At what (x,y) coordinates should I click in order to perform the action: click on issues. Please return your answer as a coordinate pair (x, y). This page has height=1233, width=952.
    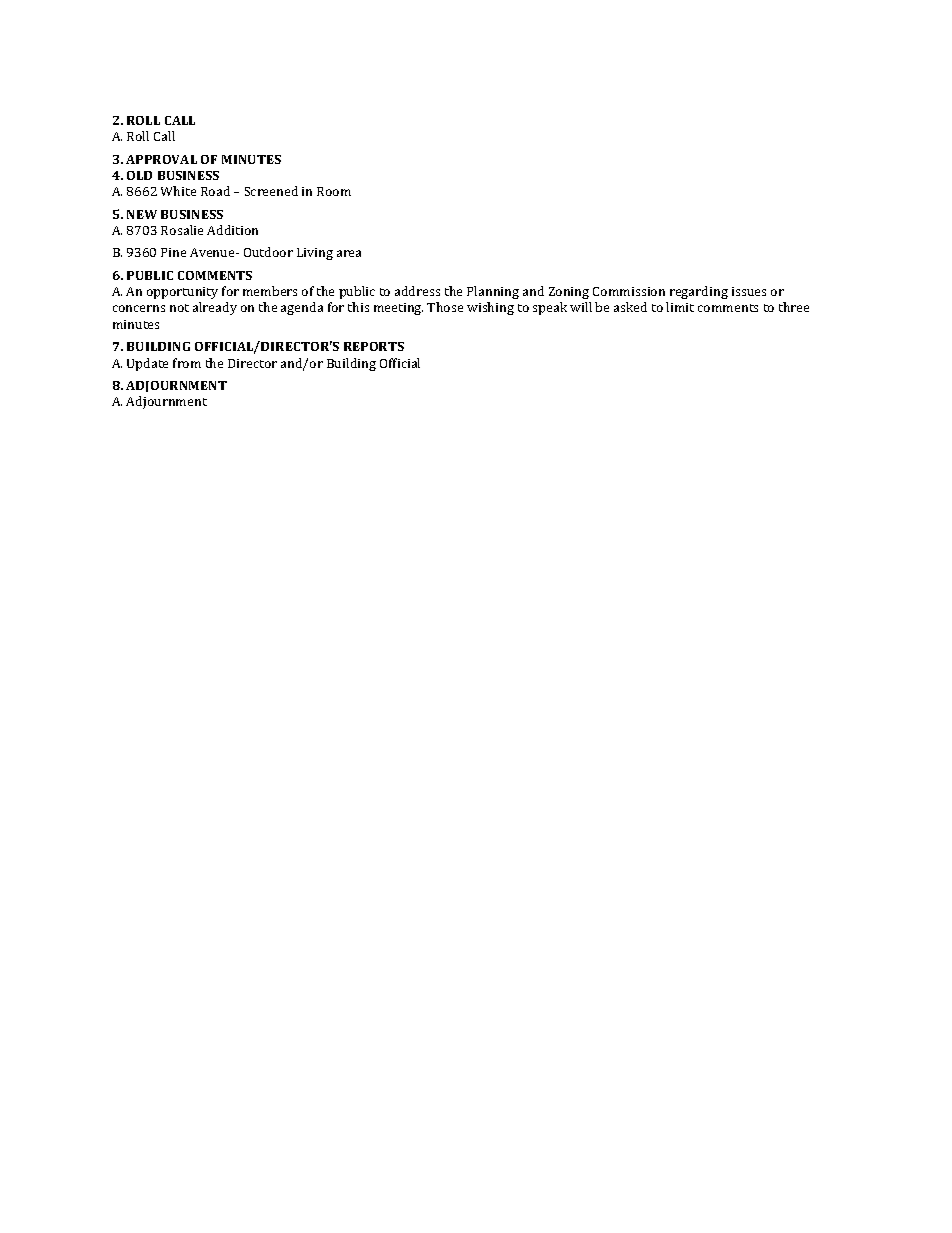
    Looking at the image, I should click on (749, 291).
